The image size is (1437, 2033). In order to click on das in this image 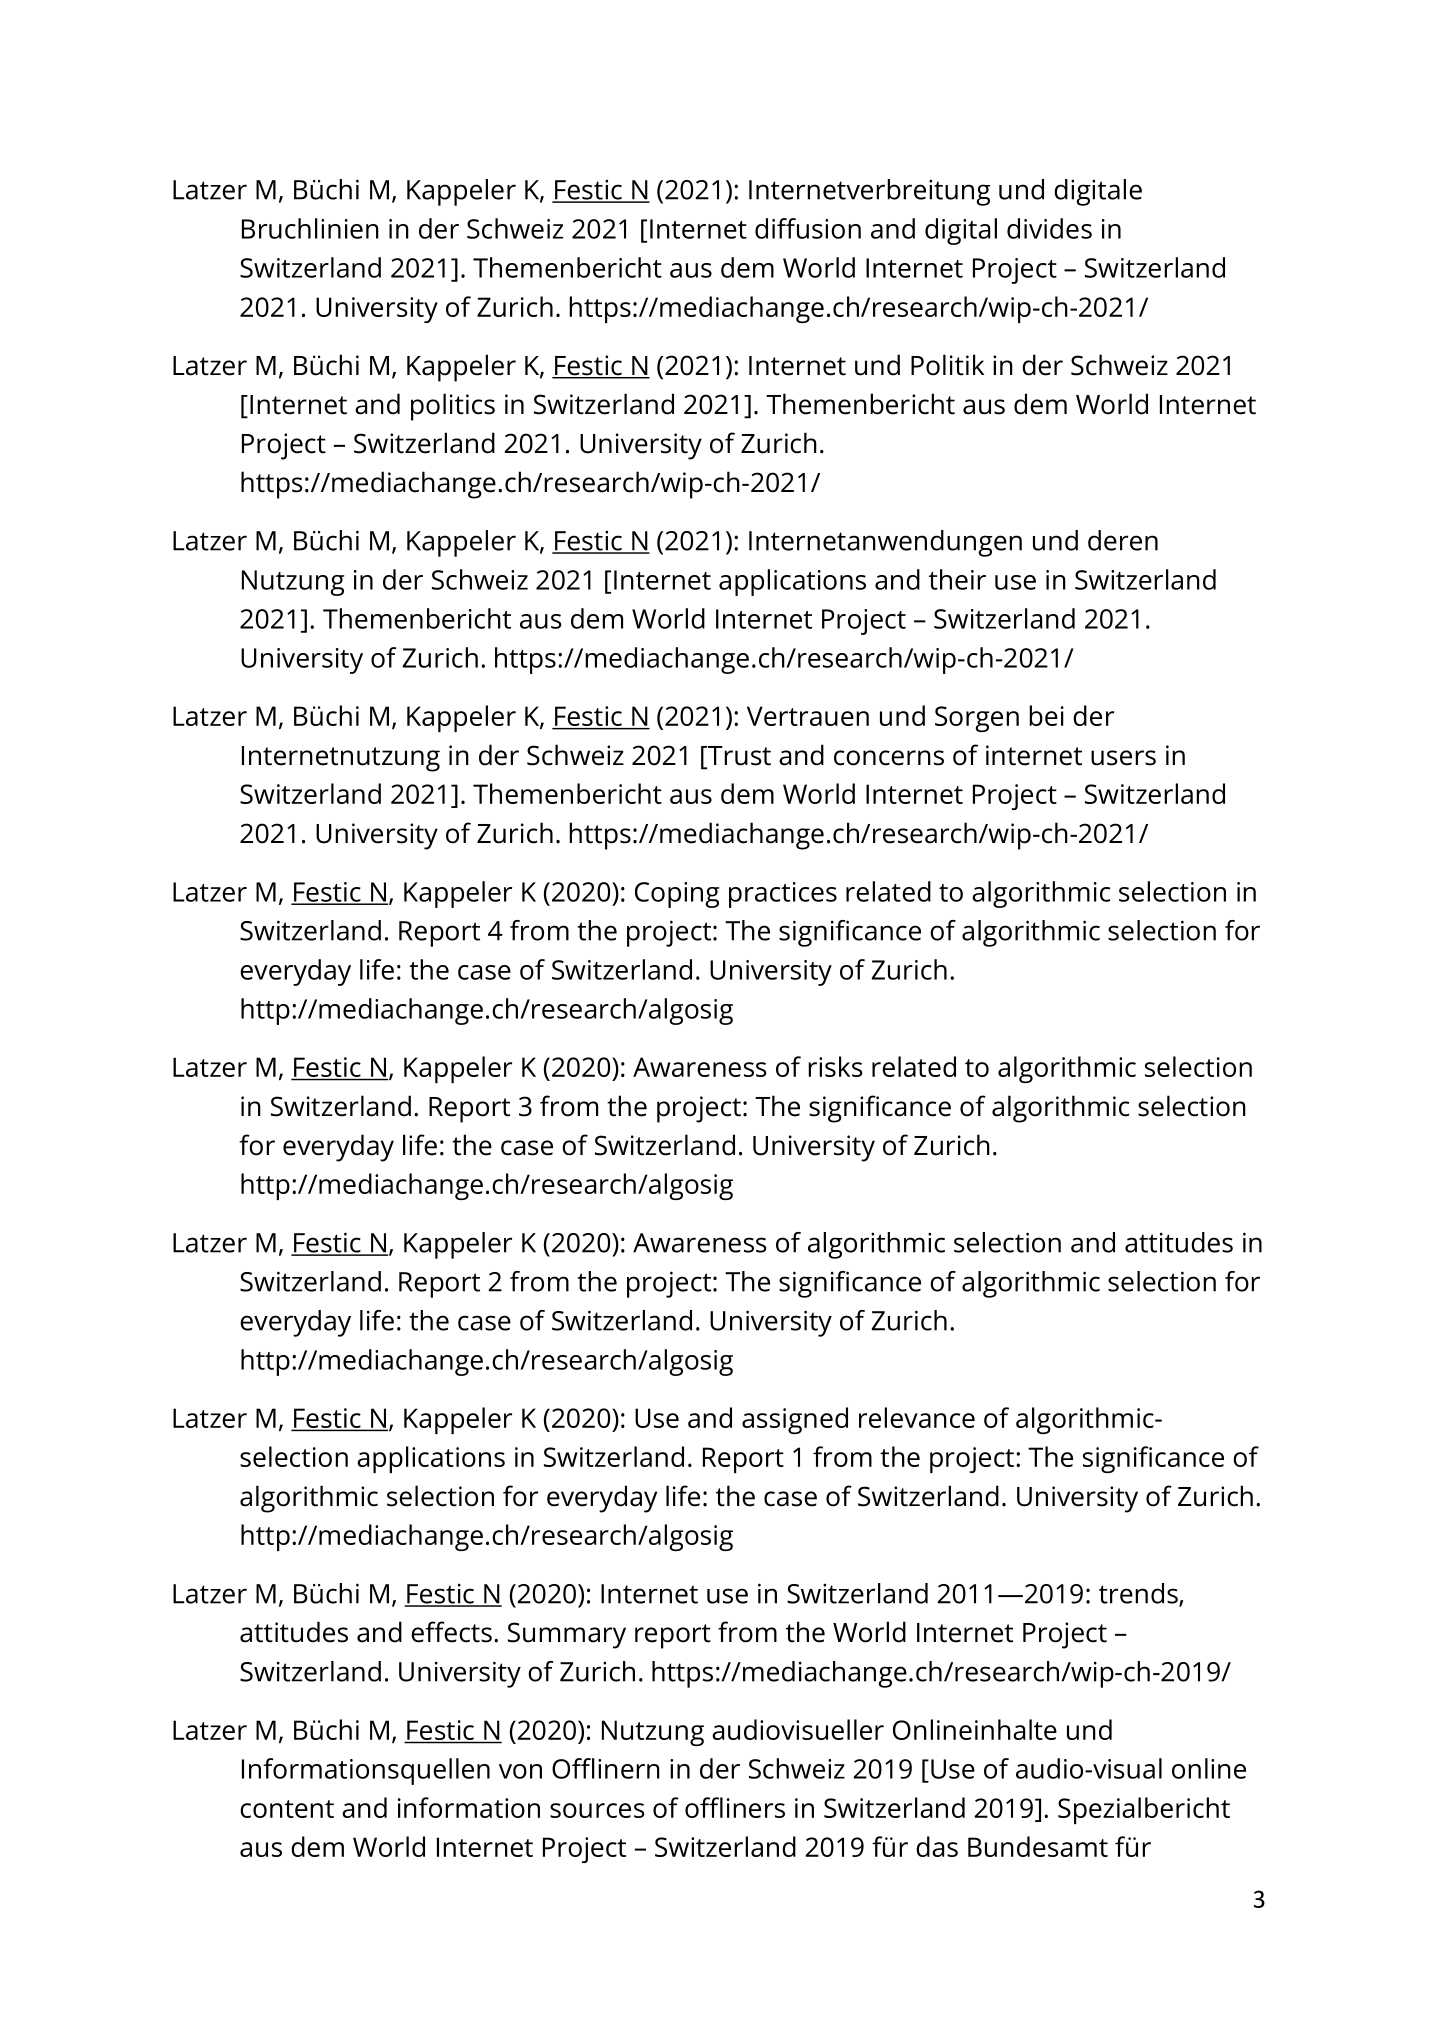, I will do `click(937, 1846)`.
